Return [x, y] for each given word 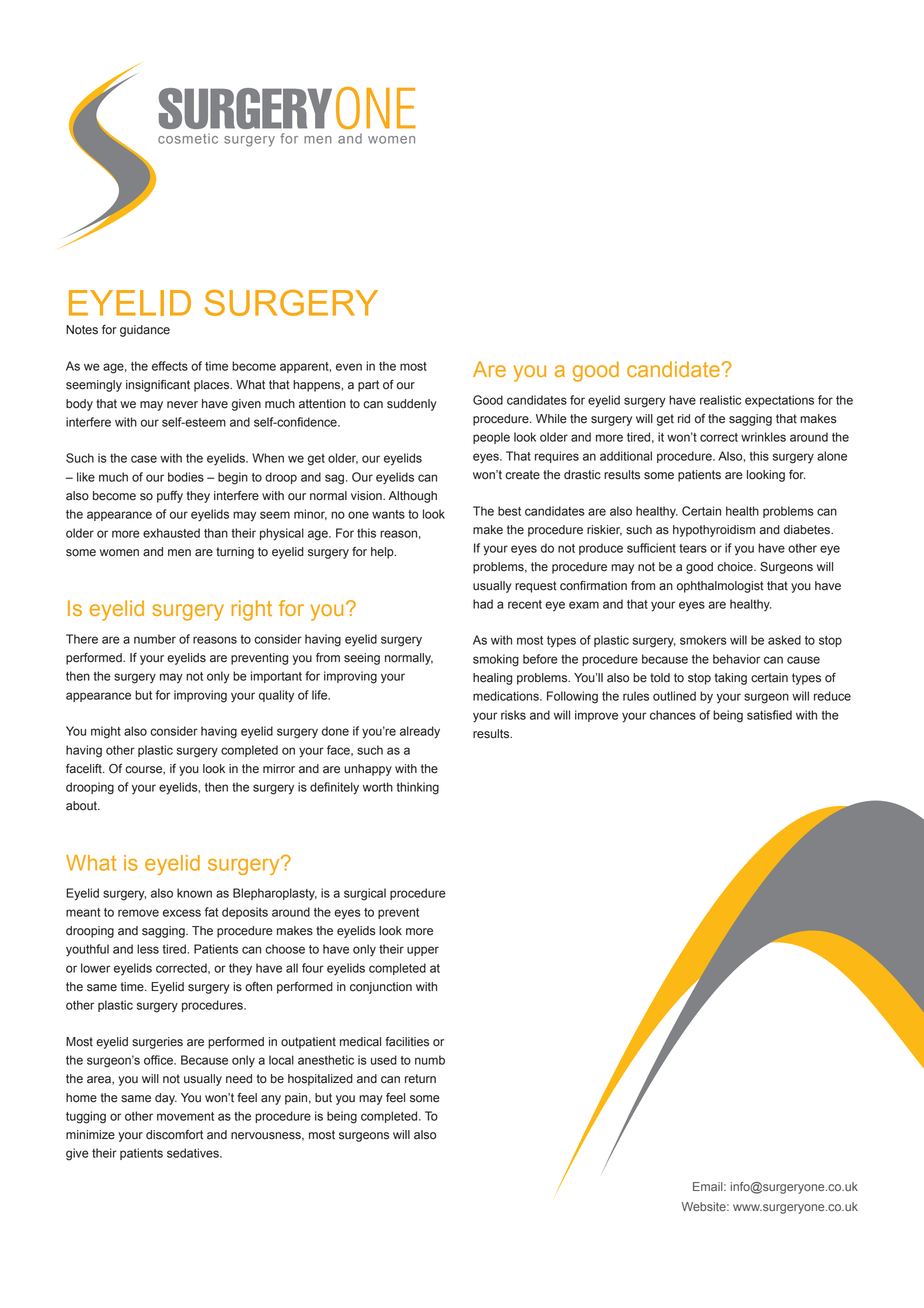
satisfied [769, 715]
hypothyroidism [714, 531]
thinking [417, 788]
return [420, 1079]
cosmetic [188, 138]
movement [185, 1116]
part [368, 386]
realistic [720, 400]
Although [413, 497]
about [82, 806]
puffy [170, 497]
